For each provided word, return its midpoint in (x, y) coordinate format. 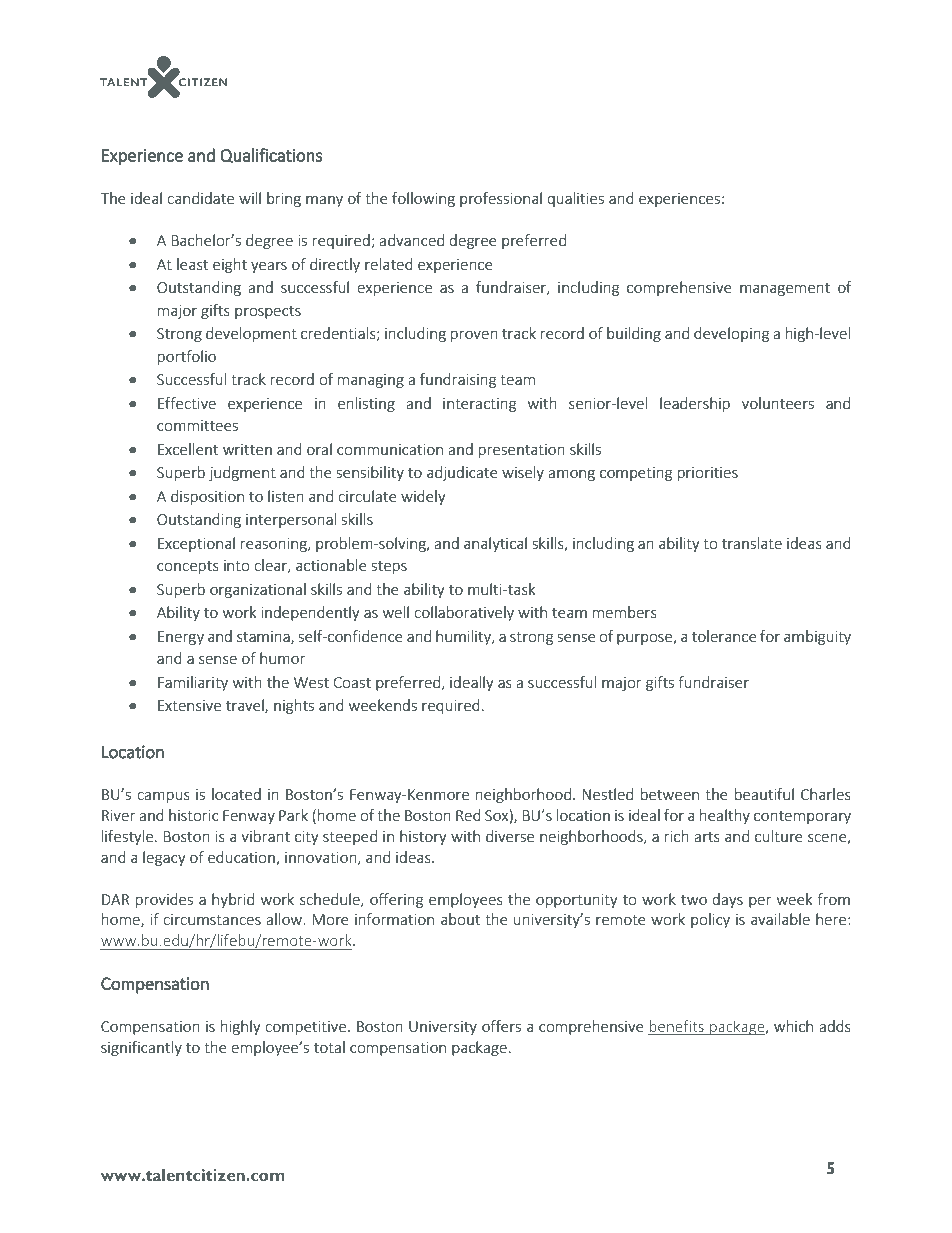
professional (501, 199)
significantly (141, 1048)
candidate (200, 198)
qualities (575, 199)
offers (501, 1026)
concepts (188, 567)
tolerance (724, 636)
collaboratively (464, 613)
